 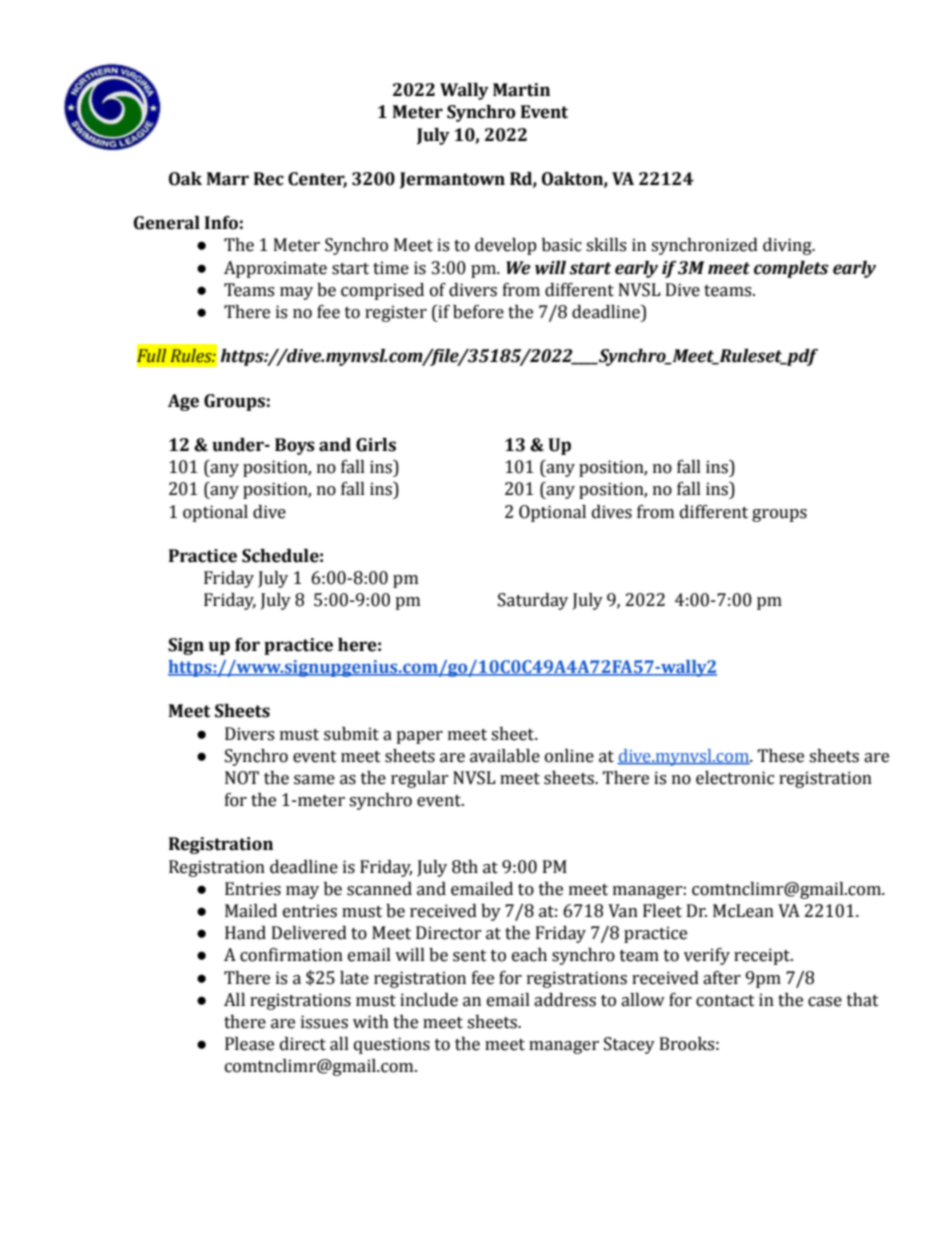 I want to click on address, so click(x=565, y=1000).
